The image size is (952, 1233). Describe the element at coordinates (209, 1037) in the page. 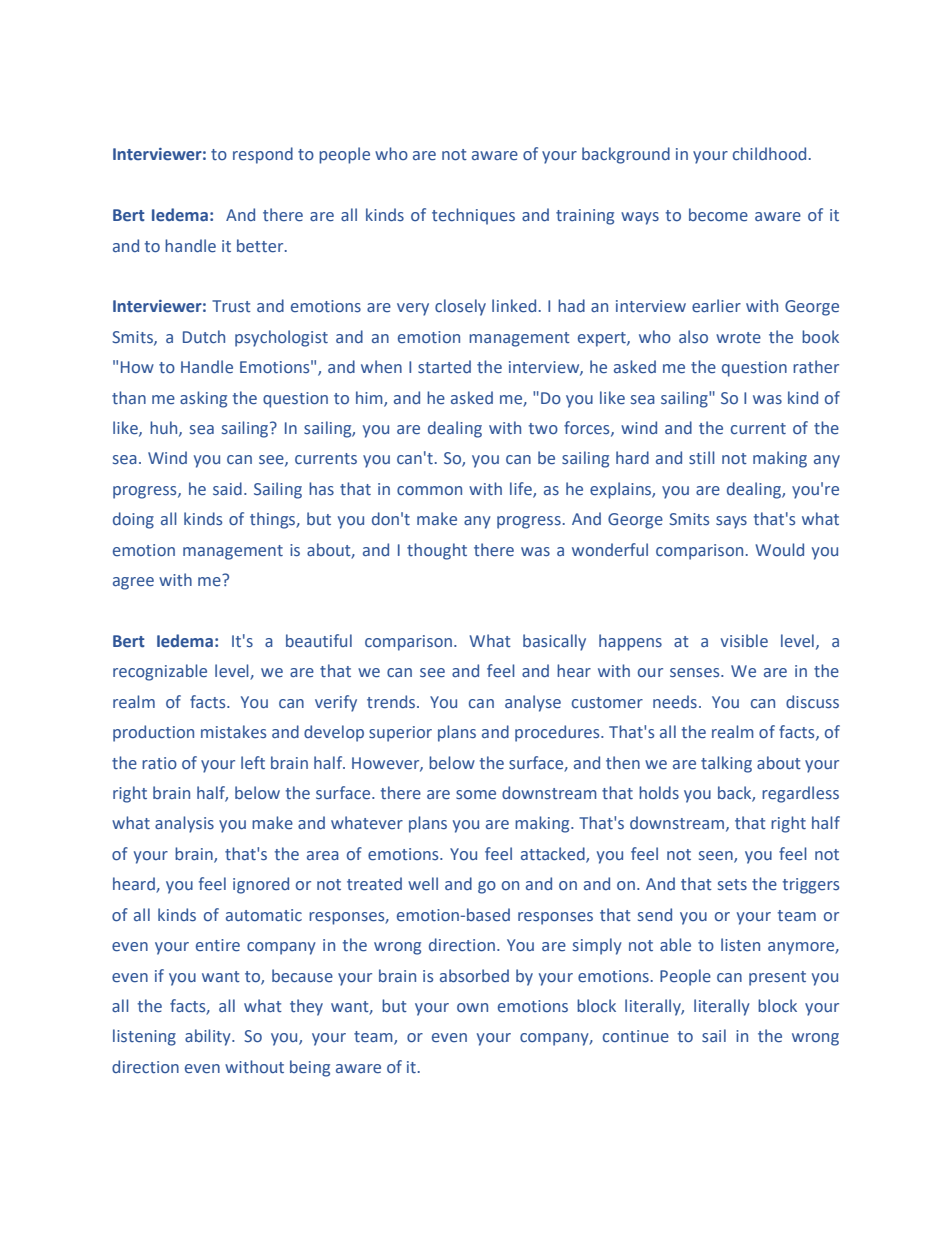

I see `ability` at that location.
